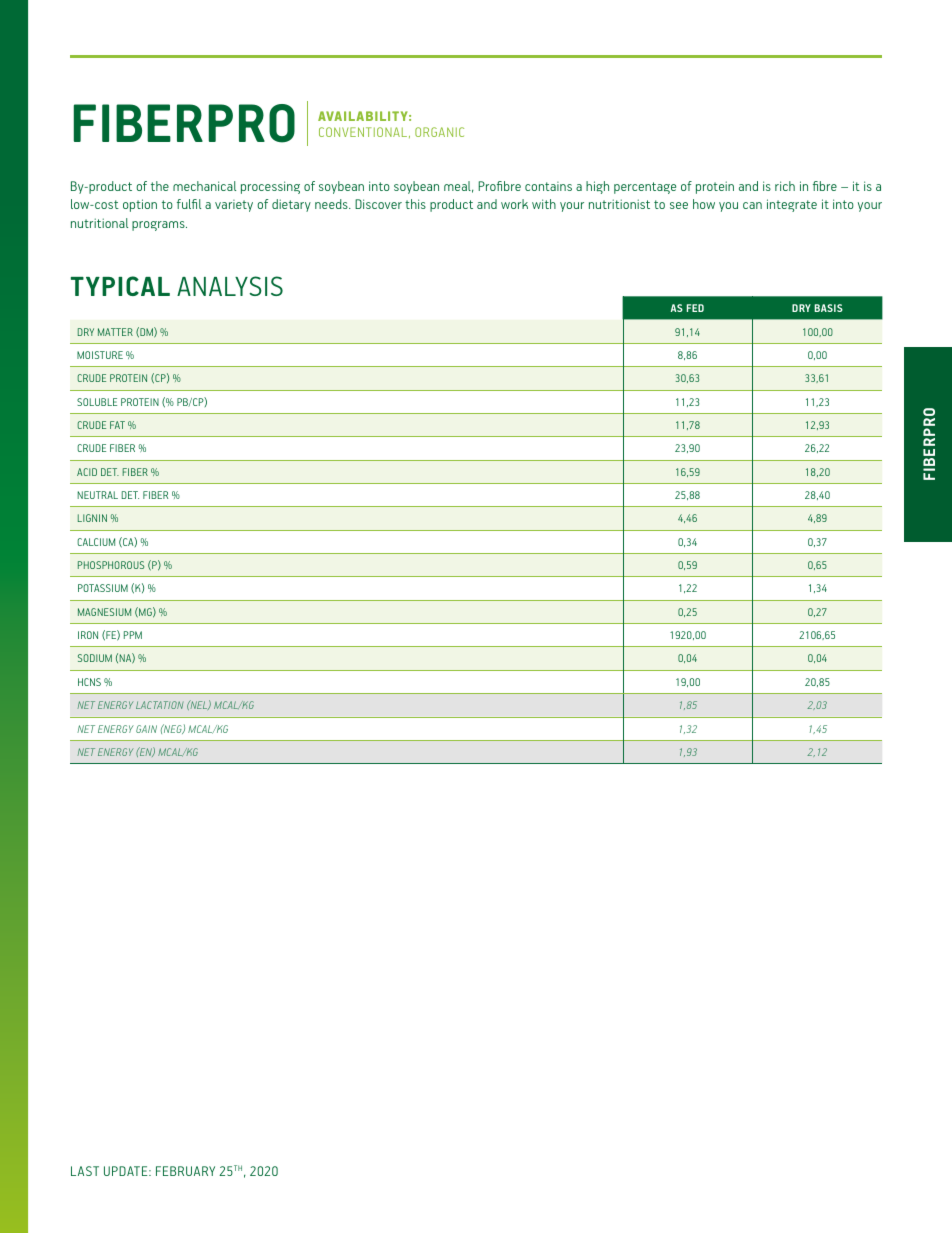 This document has height=1233, width=952. Describe the element at coordinates (127, 1171) in the document. I see `UPDATE` at that location.
